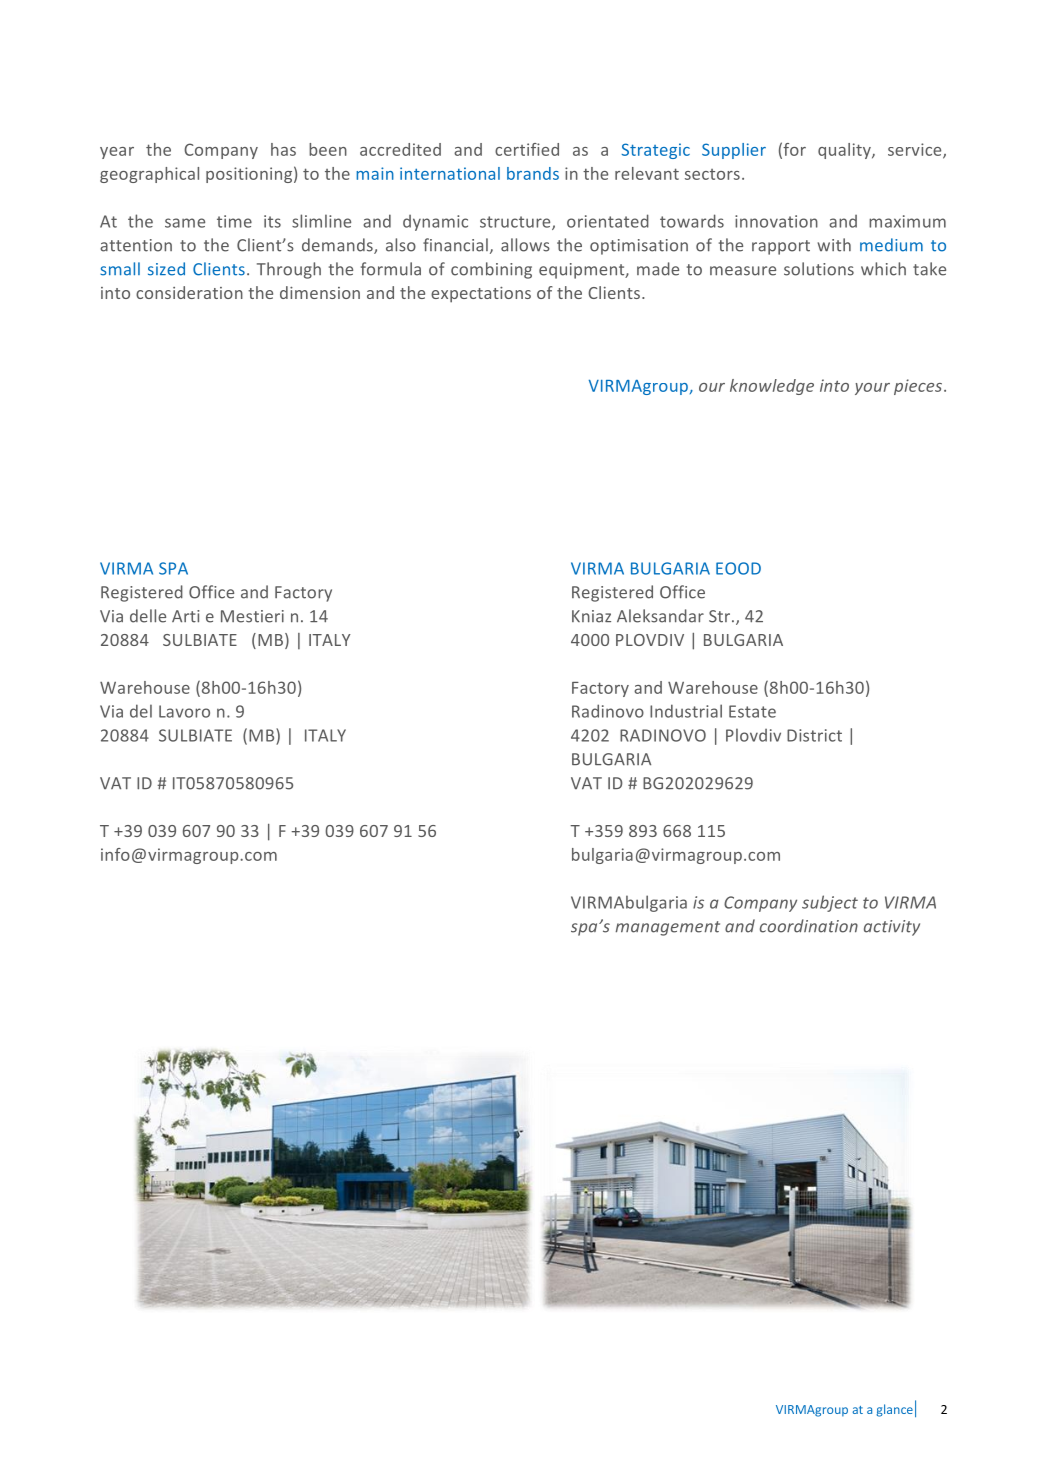 This screenshot has height=1481, width=1047. Describe the element at coordinates (892, 928) in the screenshot. I see `activity` at that location.
